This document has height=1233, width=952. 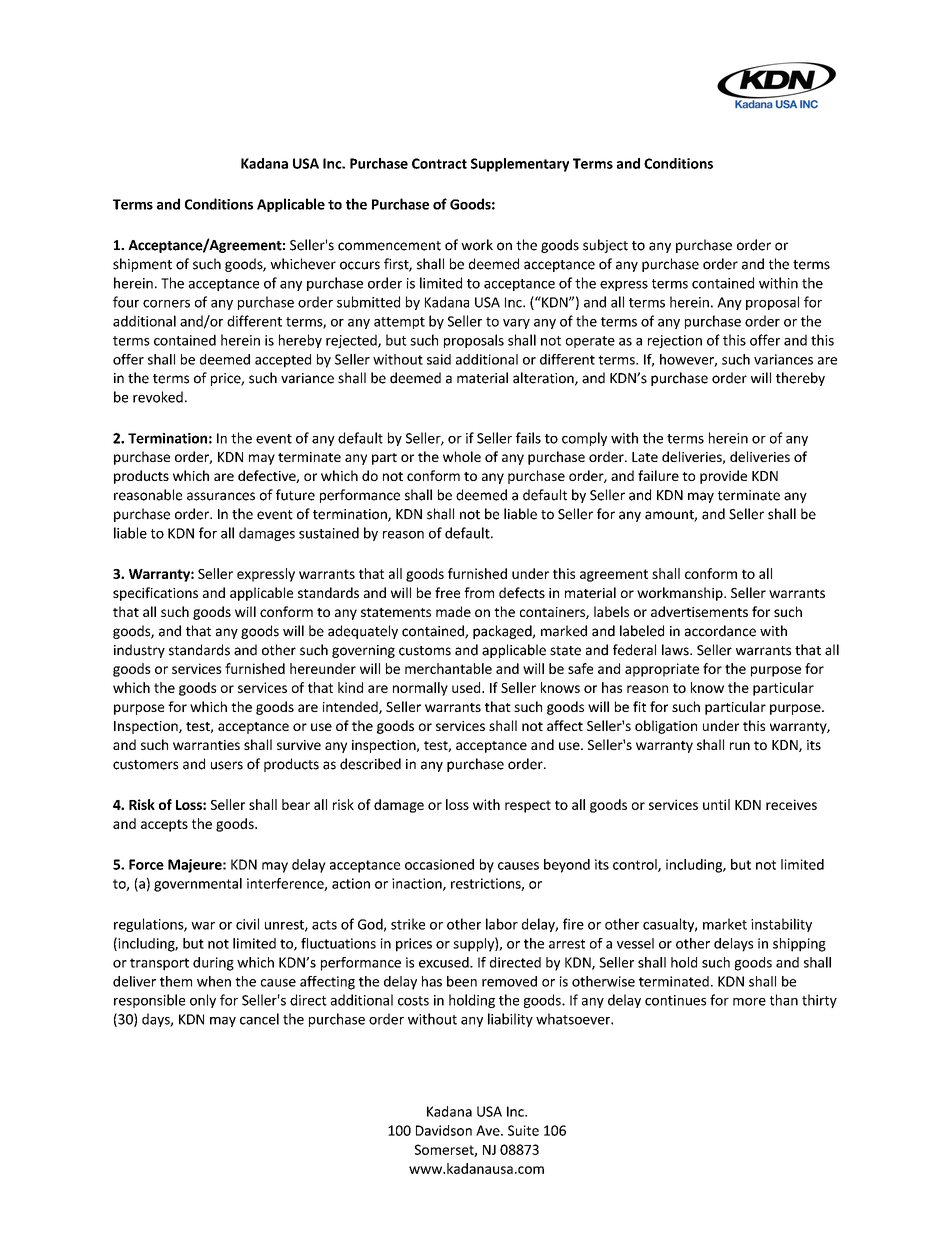 What do you see at coordinates (489, 1130) in the document?
I see `Ave` at bounding box center [489, 1130].
